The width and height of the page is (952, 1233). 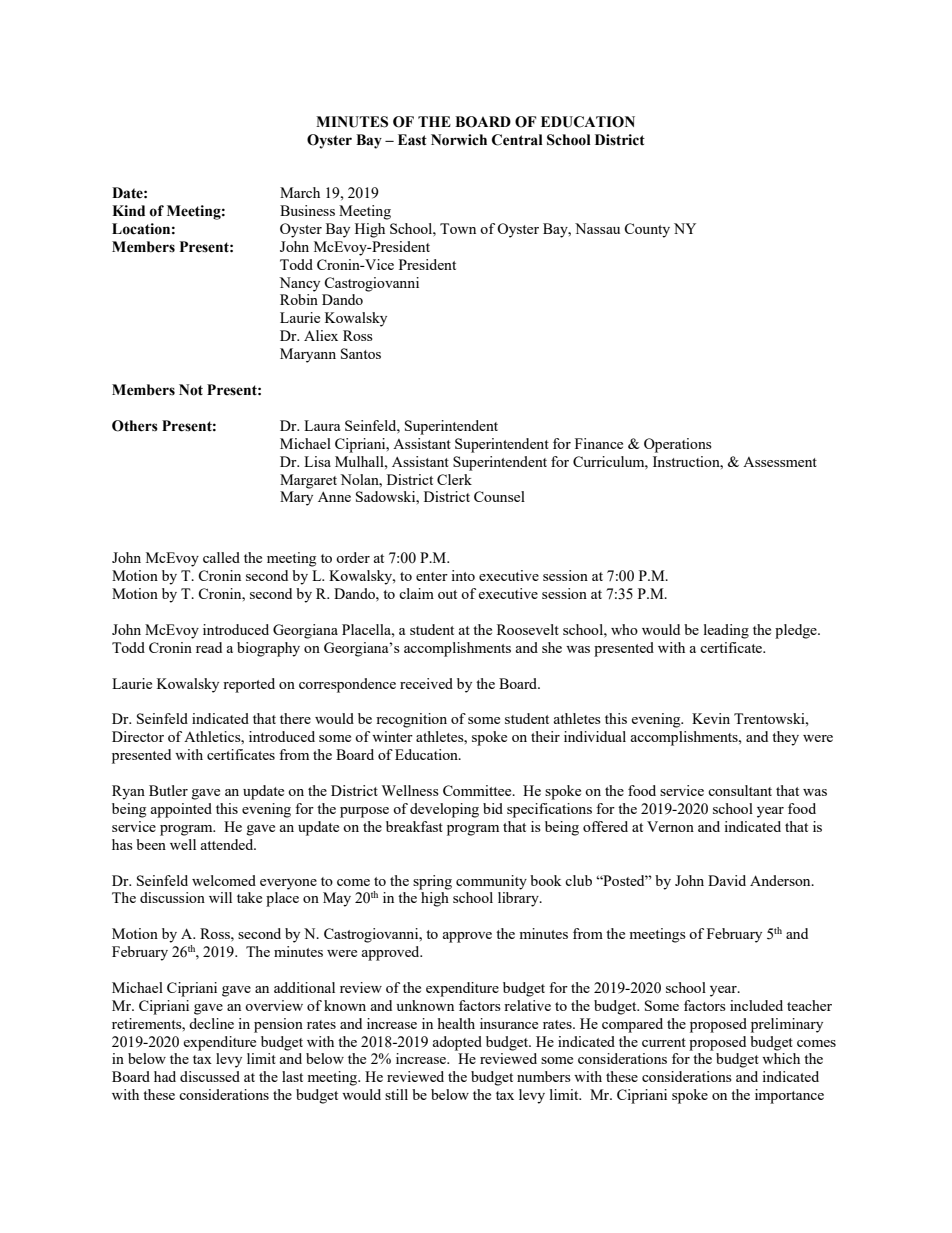 I want to click on Kind, so click(x=128, y=211).
